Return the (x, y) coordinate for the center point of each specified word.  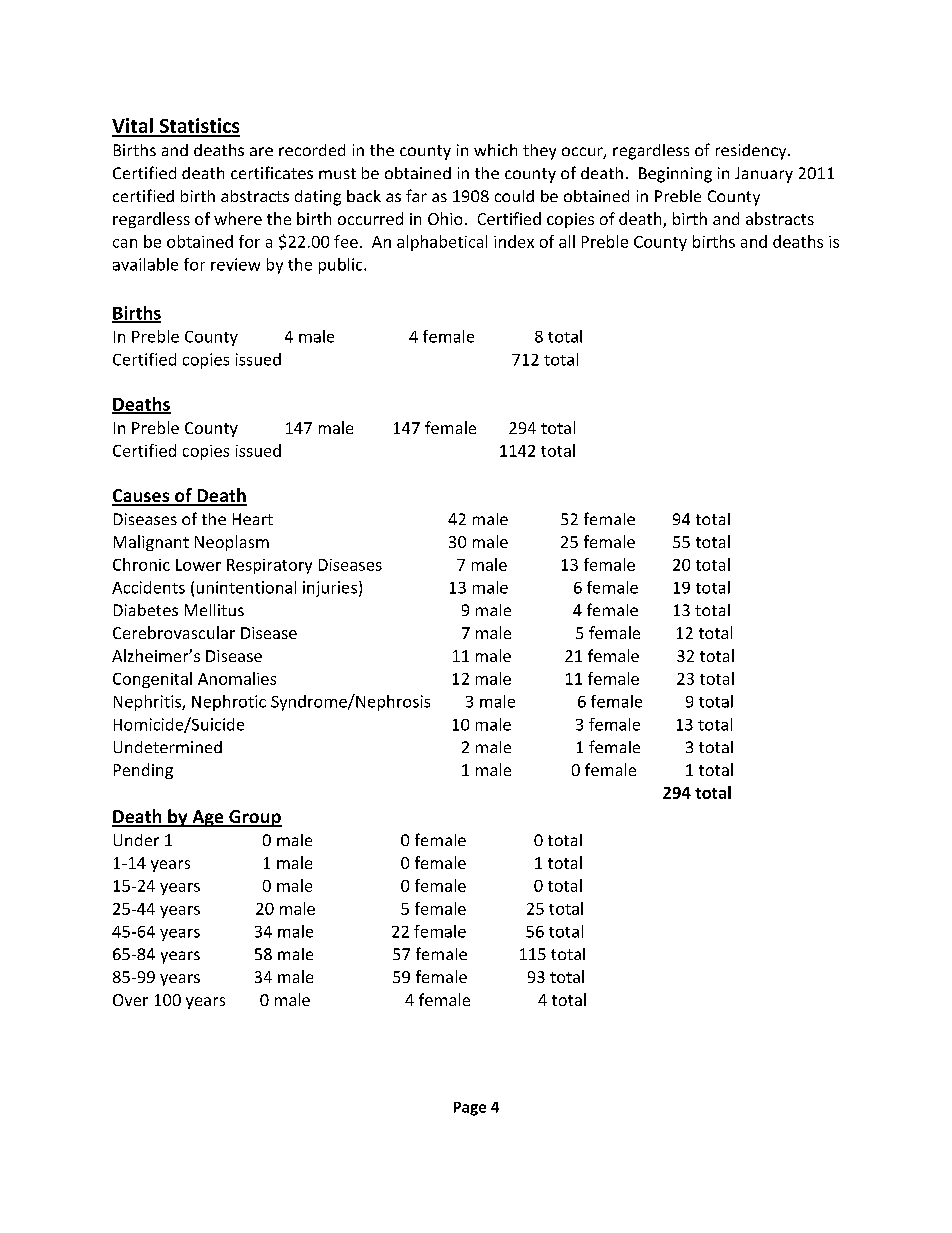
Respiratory (269, 566)
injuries (330, 589)
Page (470, 1109)
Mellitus (214, 610)
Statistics (198, 127)
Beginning (675, 175)
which (495, 150)
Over (130, 1000)
